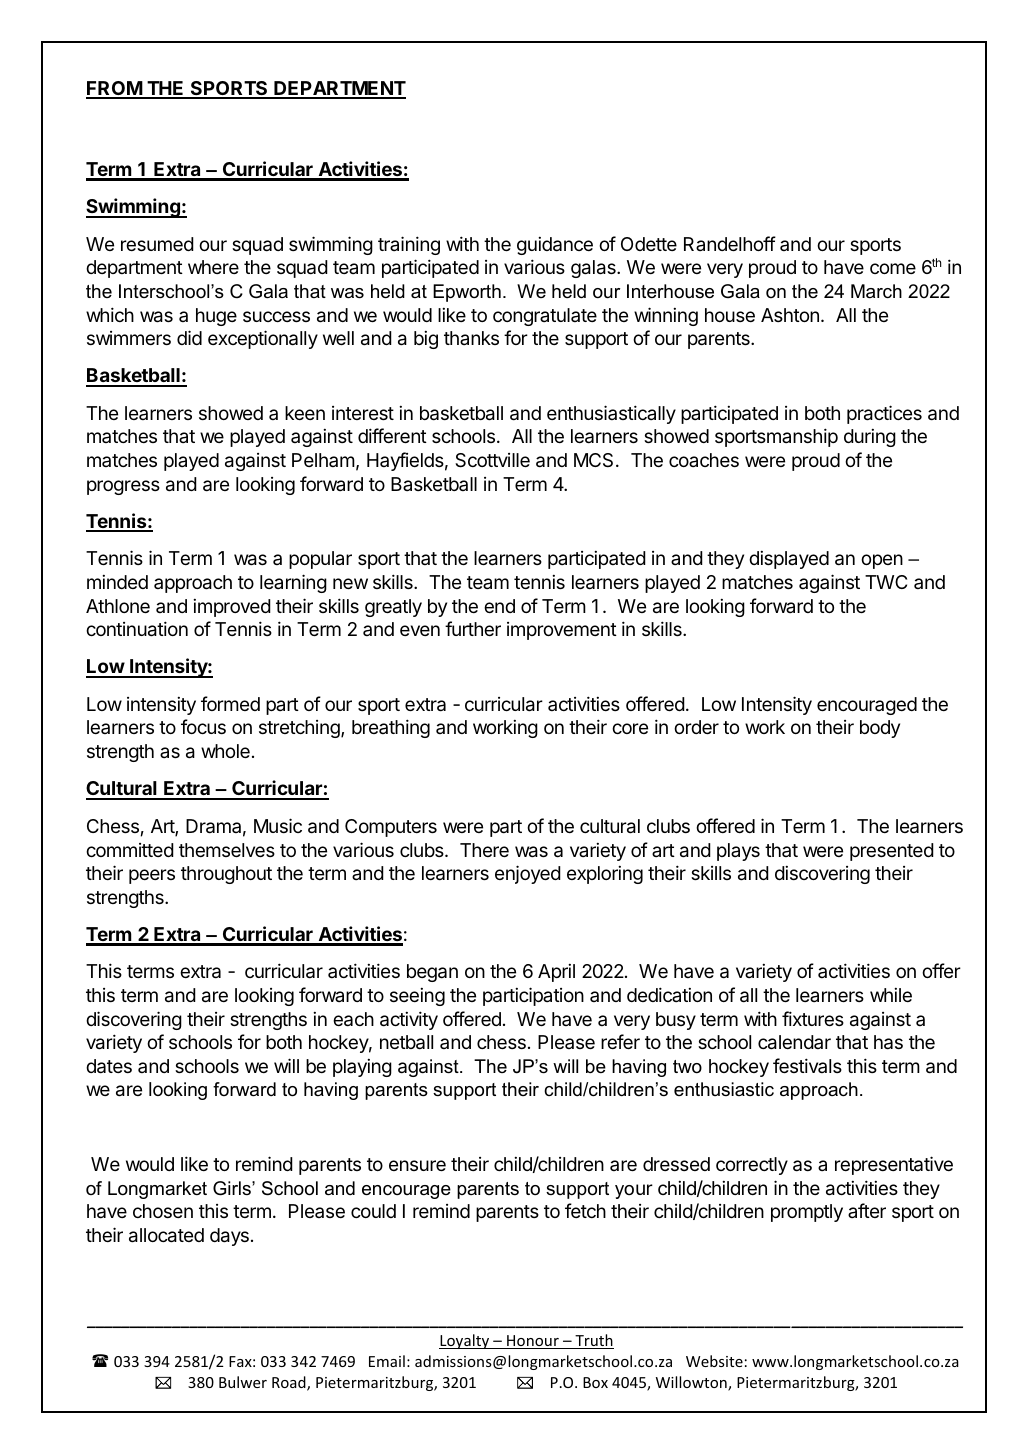 The width and height of the screenshot is (1028, 1454). What do you see at coordinates (807, 1065) in the screenshot?
I see `festivals` at bounding box center [807, 1065].
